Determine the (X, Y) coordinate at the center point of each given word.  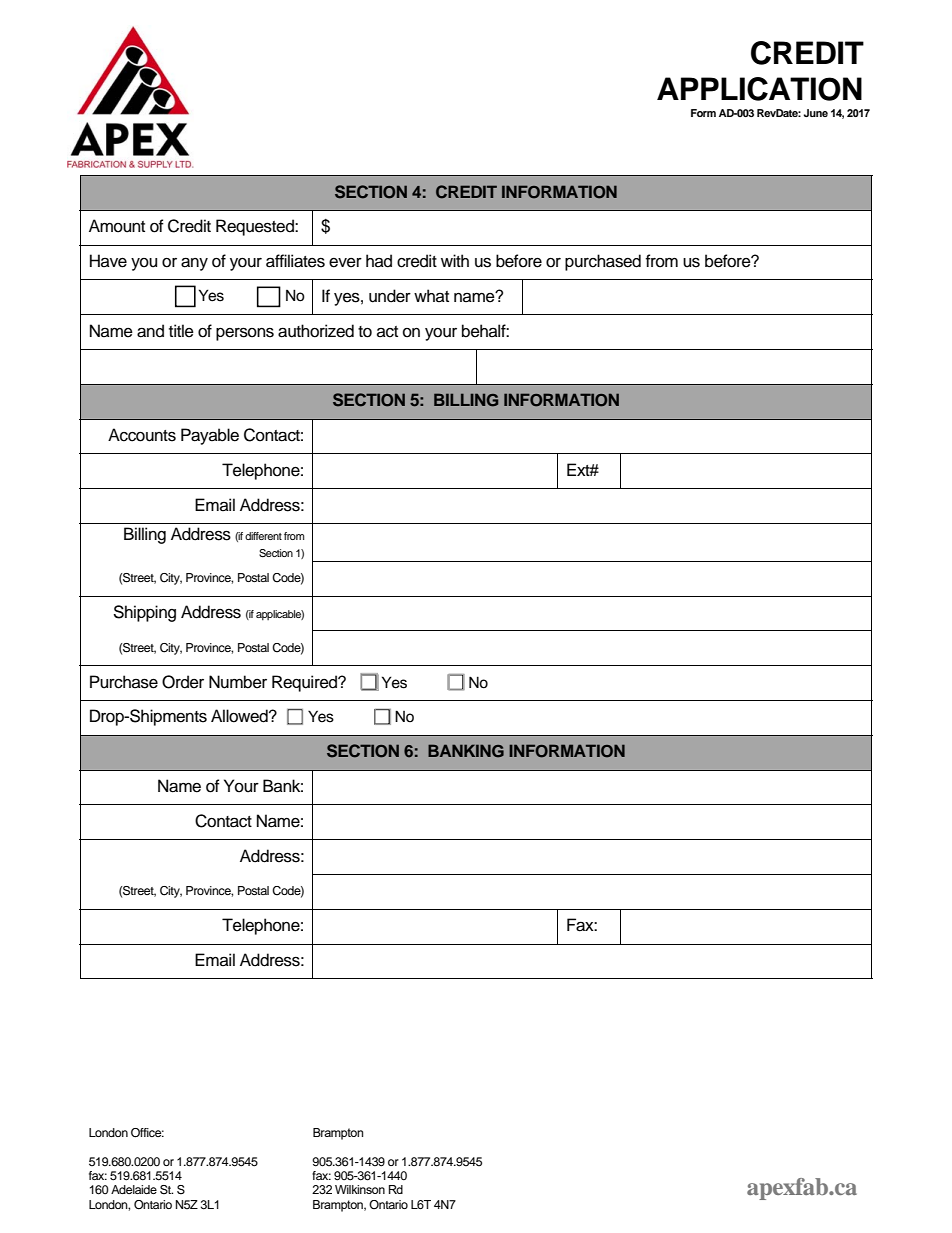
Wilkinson (360, 1189)
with (455, 260)
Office (147, 1133)
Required (305, 683)
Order (183, 682)
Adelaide (134, 1189)
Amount (117, 226)
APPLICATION (759, 89)
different (263, 536)
